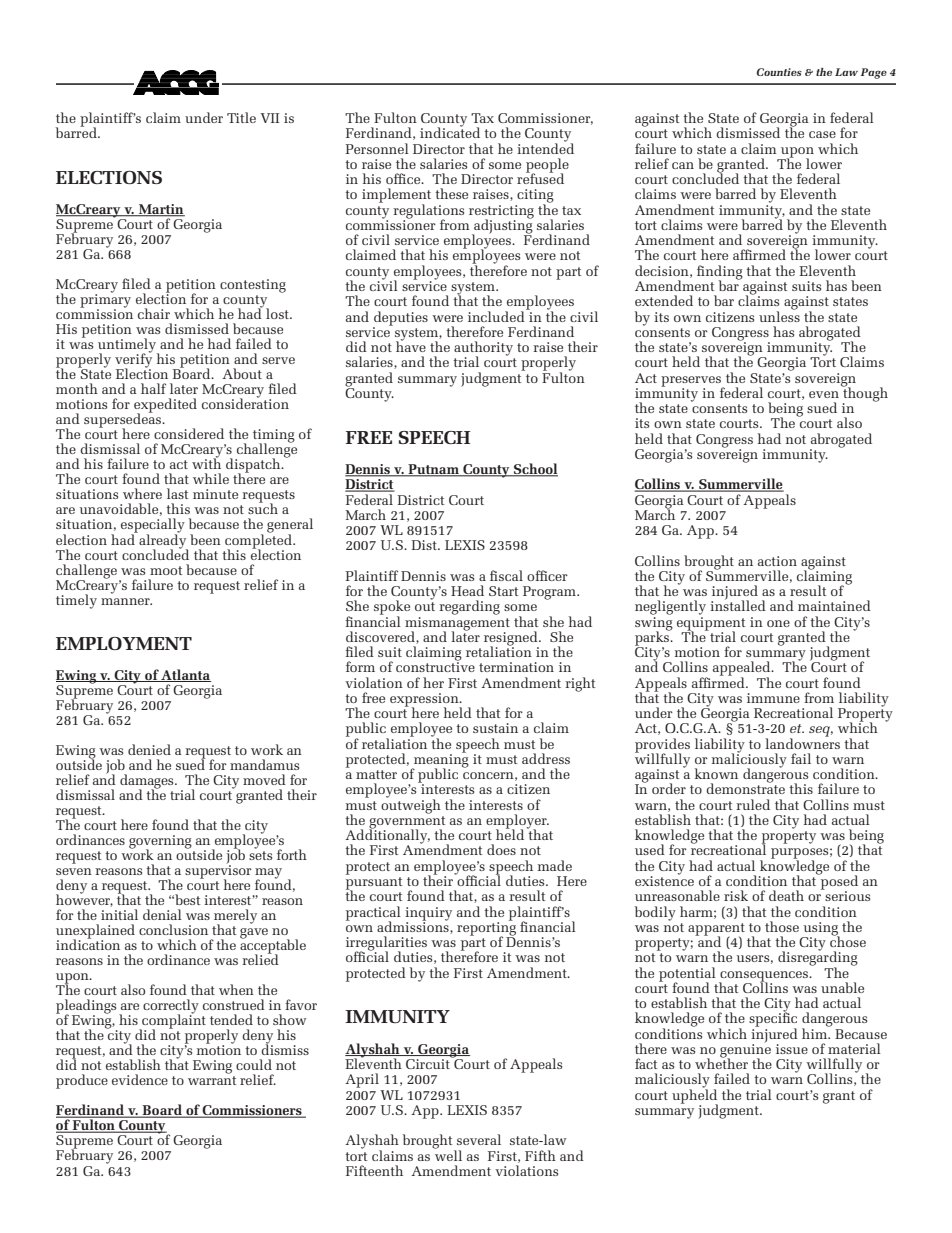  What do you see at coordinates (218, 872) in the screenshot?
I see `supervisor` at bounding box center [218, 872].
